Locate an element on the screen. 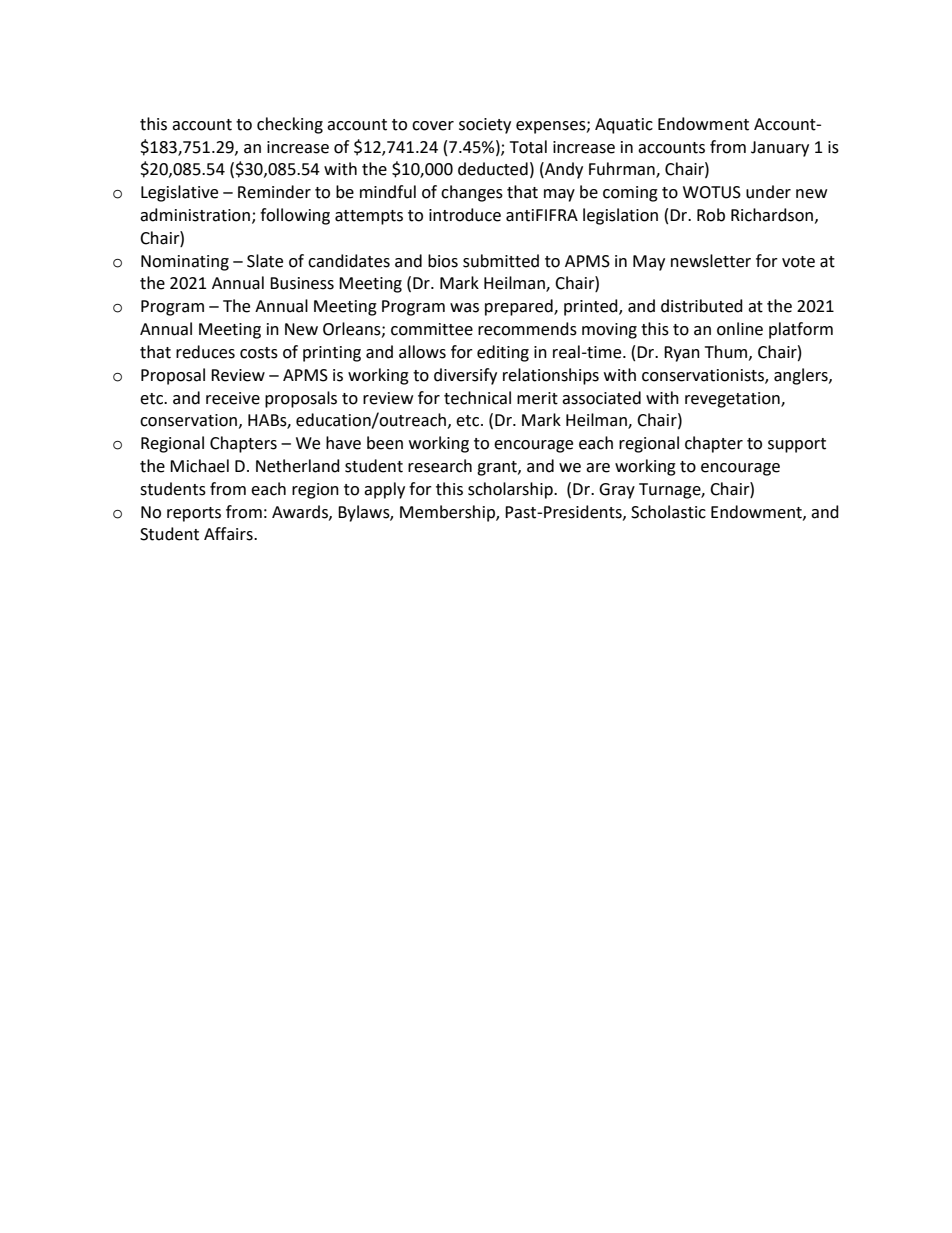 This screenshot has width=952, height=1233. costs is located at coordinates (259, 353).
